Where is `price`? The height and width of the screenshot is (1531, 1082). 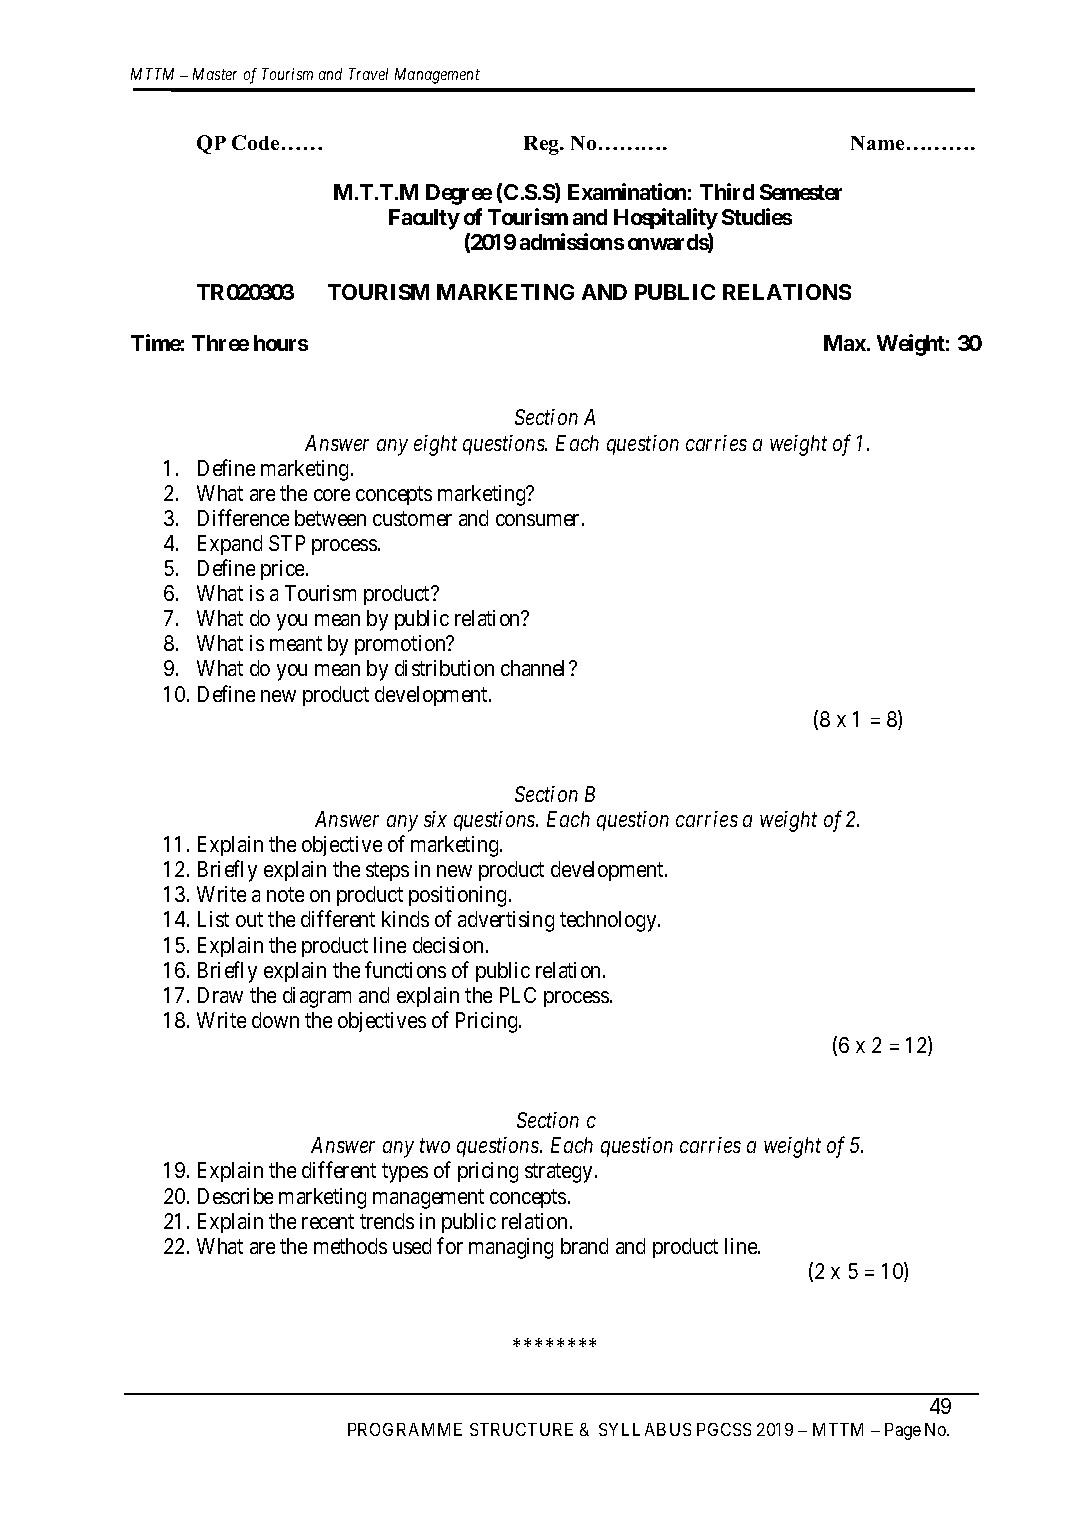 price is located at coordinates (284, 570).
